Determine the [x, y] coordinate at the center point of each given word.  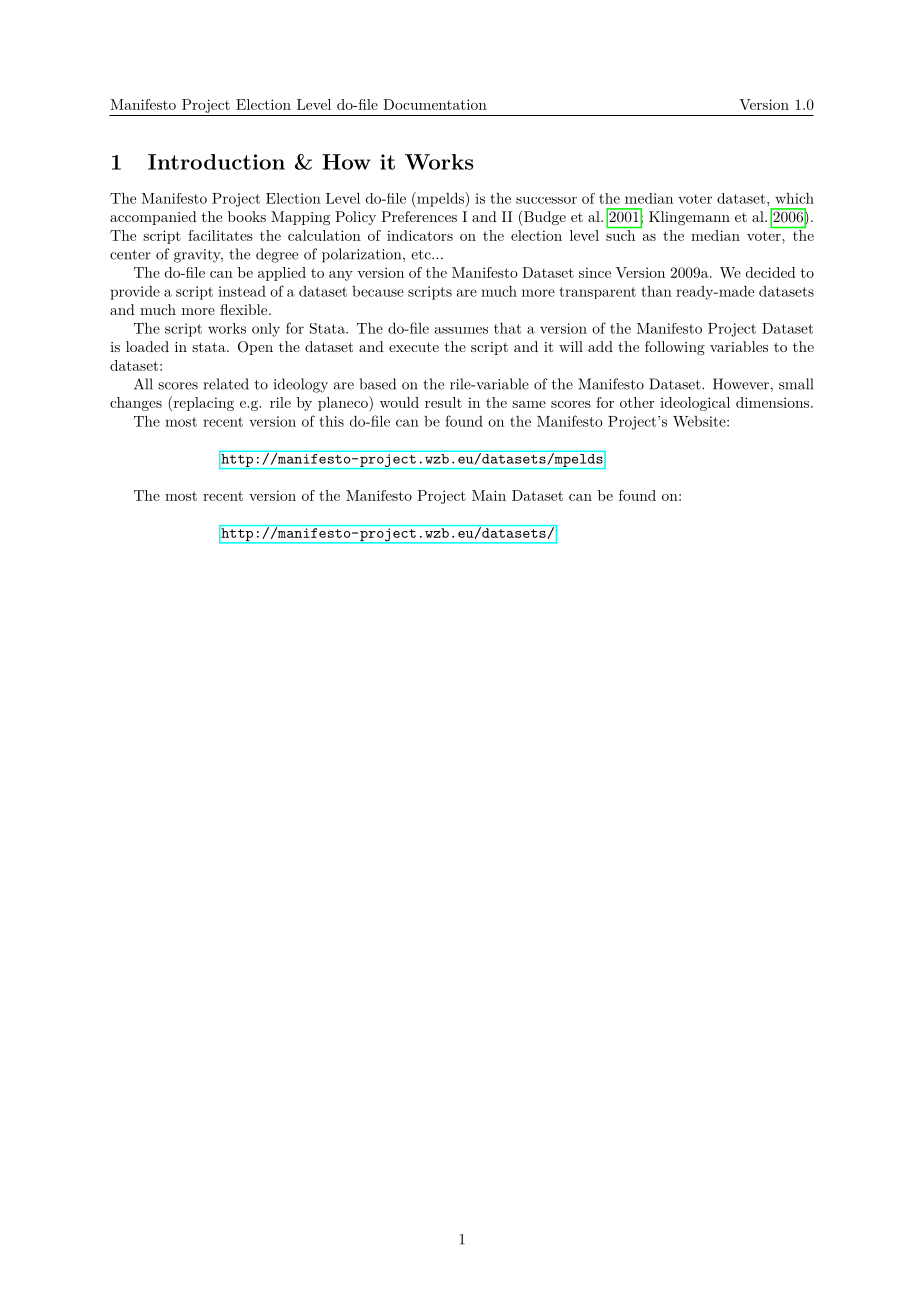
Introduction [216, 162]
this [331, 421]
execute [414, 347]
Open [255, 348]
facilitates [220, 235]
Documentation [435, 104]
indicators [420, 235]
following [675, 348]
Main [489, 495]
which [794, 198]
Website [699, 421]
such [621, 234]
